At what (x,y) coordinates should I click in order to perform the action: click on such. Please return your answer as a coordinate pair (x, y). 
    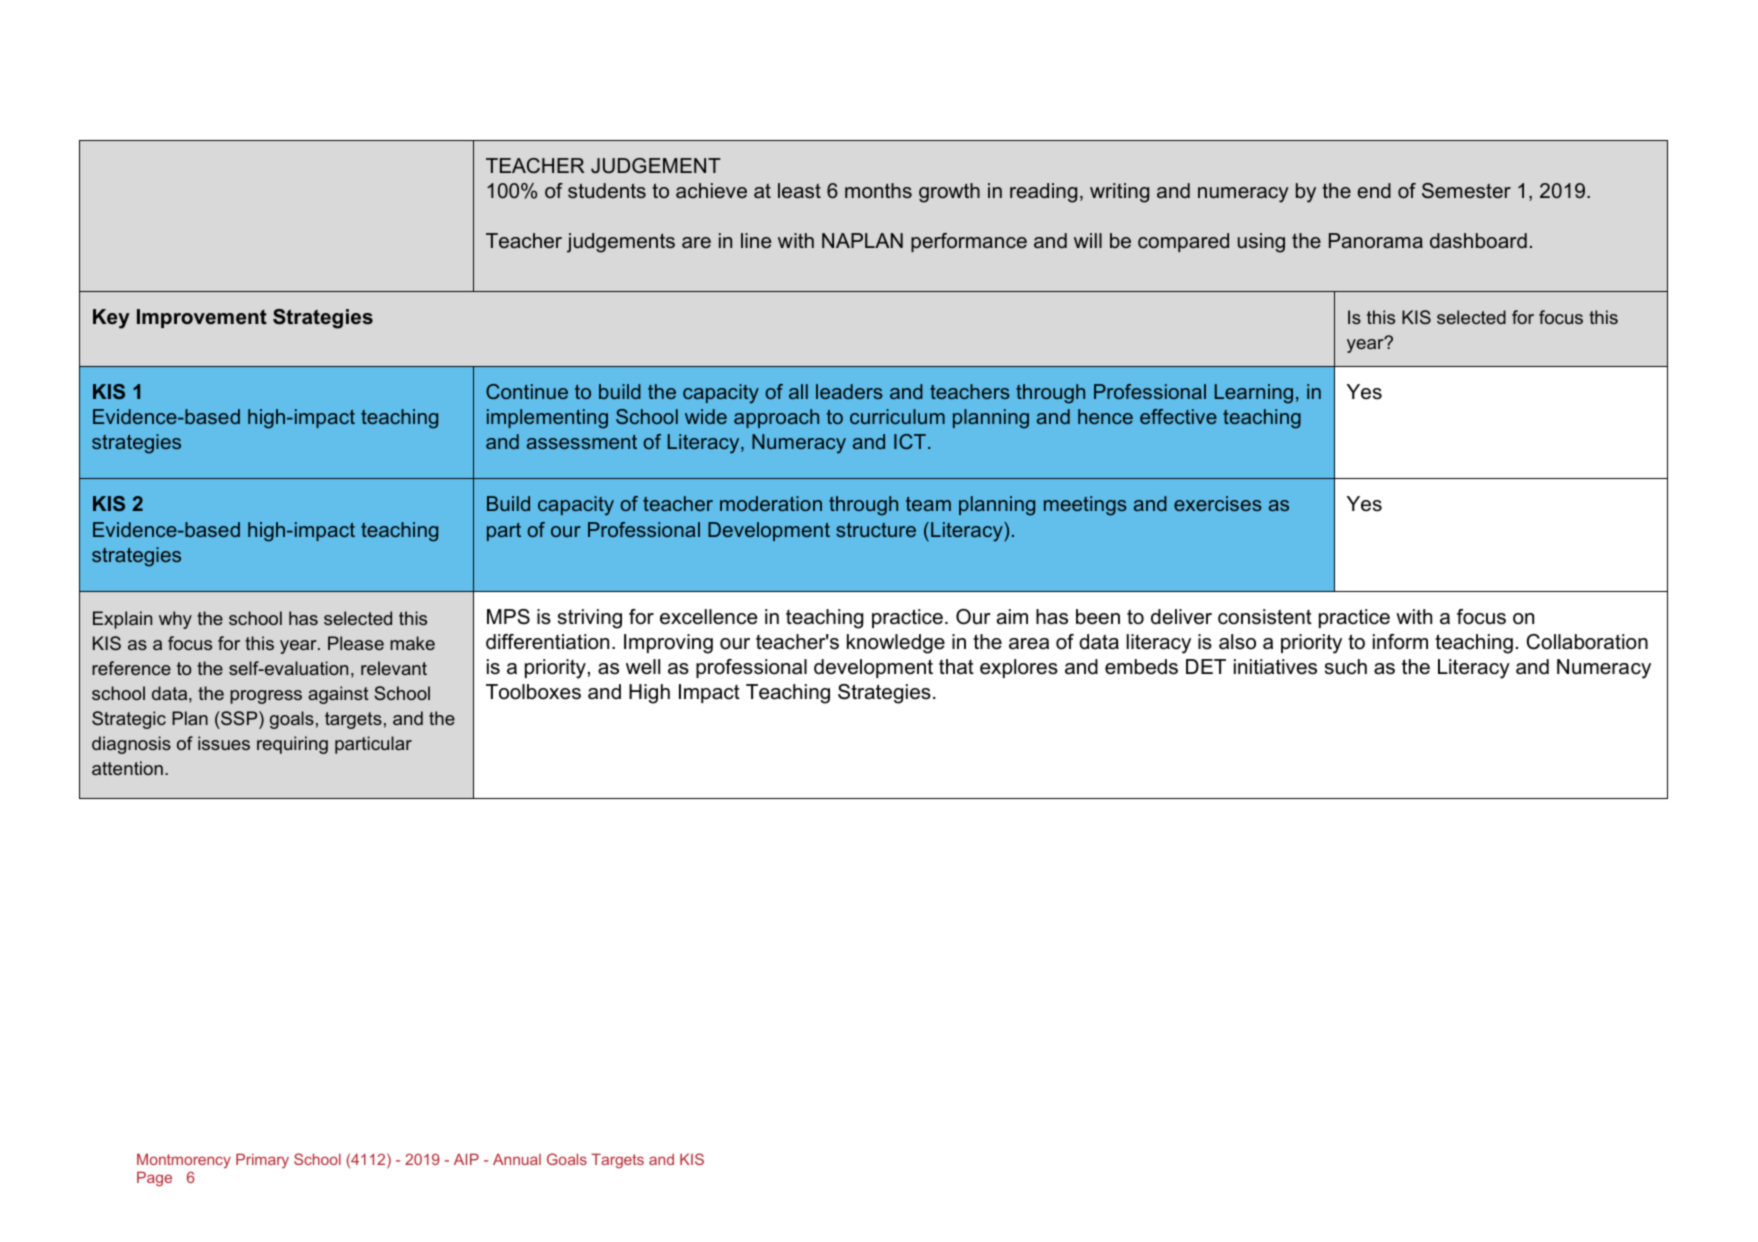
    Looking at the image, I should click on (1346, 667).
